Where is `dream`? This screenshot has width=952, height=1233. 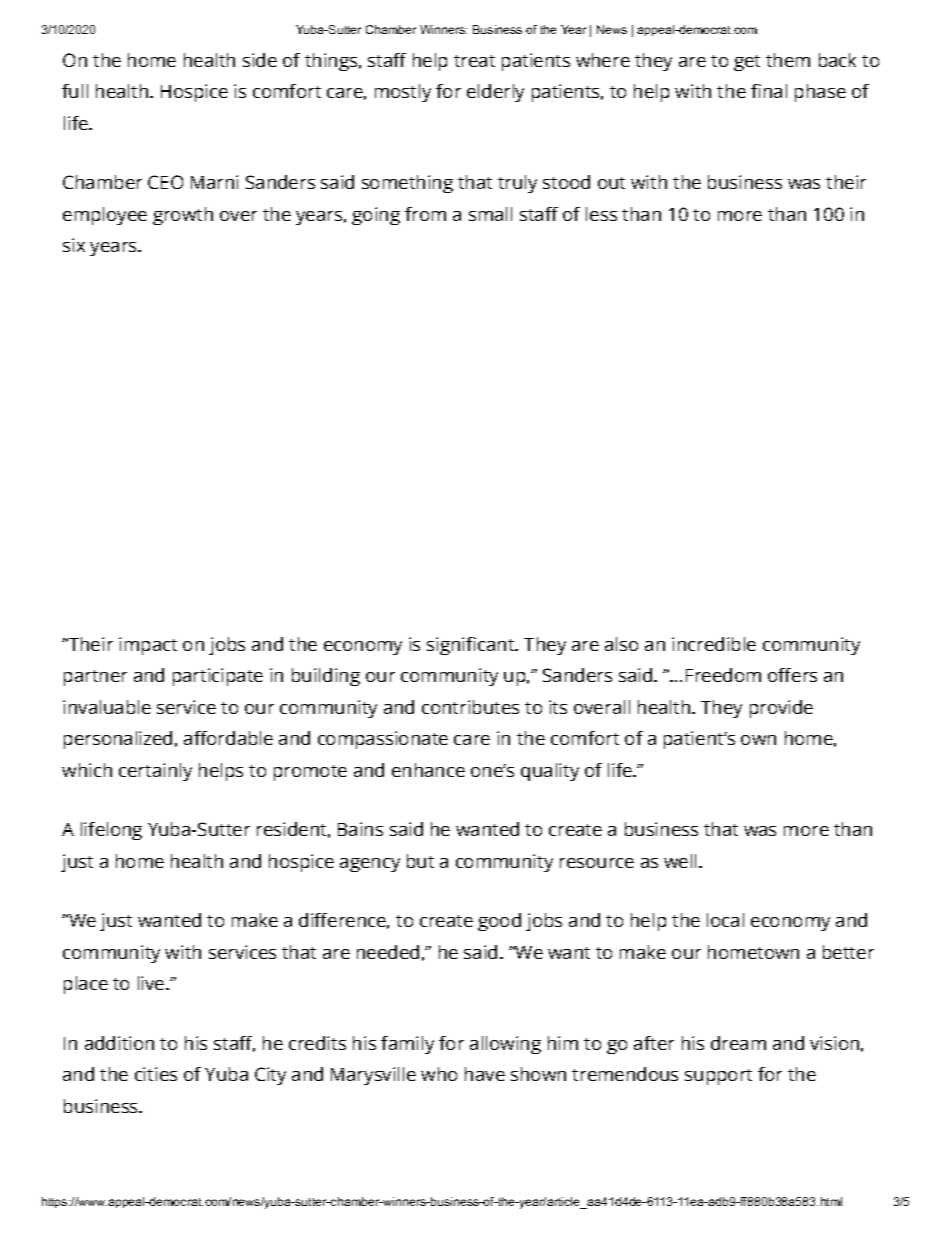 dream is located at coordinates (738, 1043).
